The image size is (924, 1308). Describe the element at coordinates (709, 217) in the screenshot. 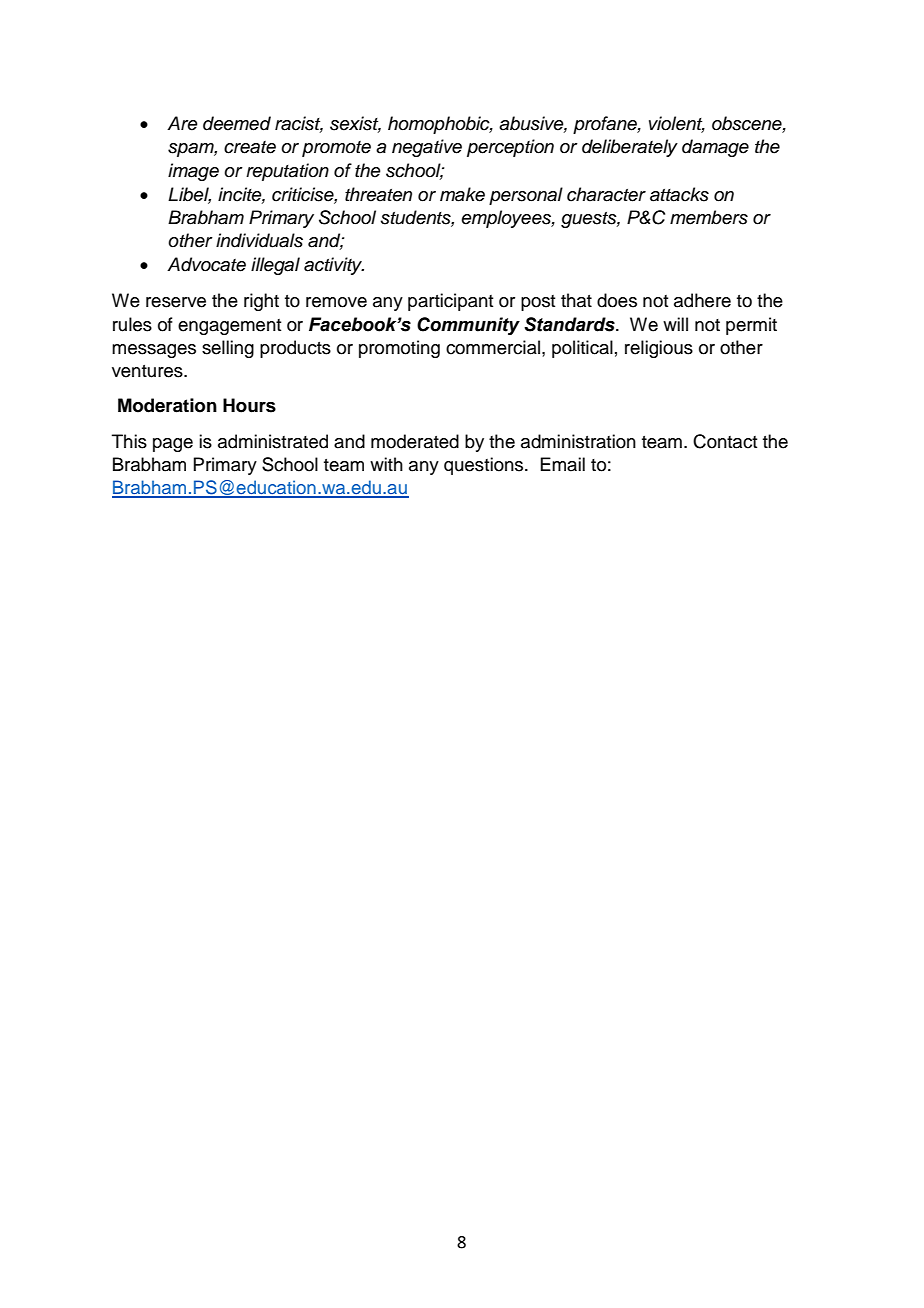

I see `members` at that location.
